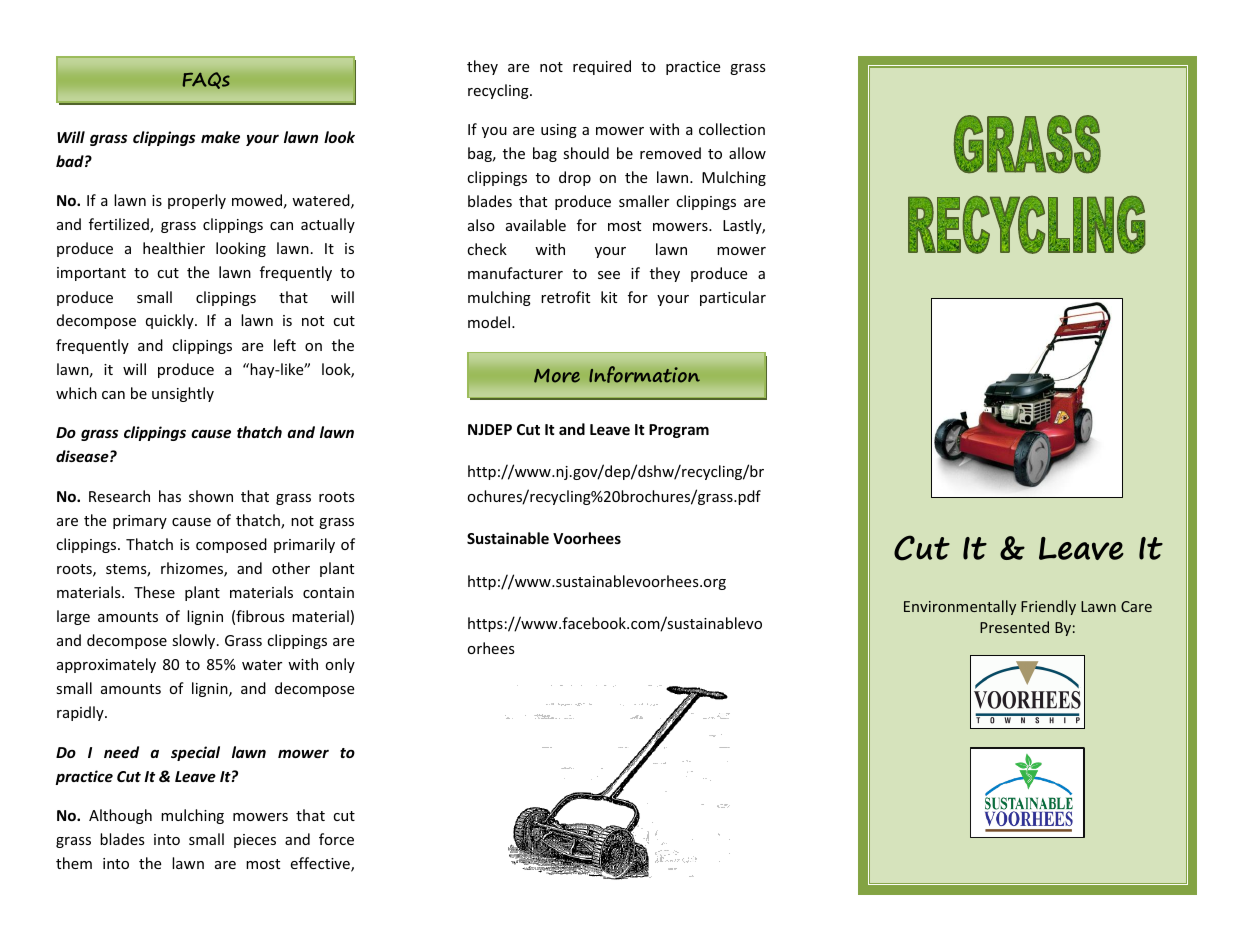  What do you see at coordinates (1048, 607) in the screenshot?
I see `Friendly` at bounding box center [1048, 607].
